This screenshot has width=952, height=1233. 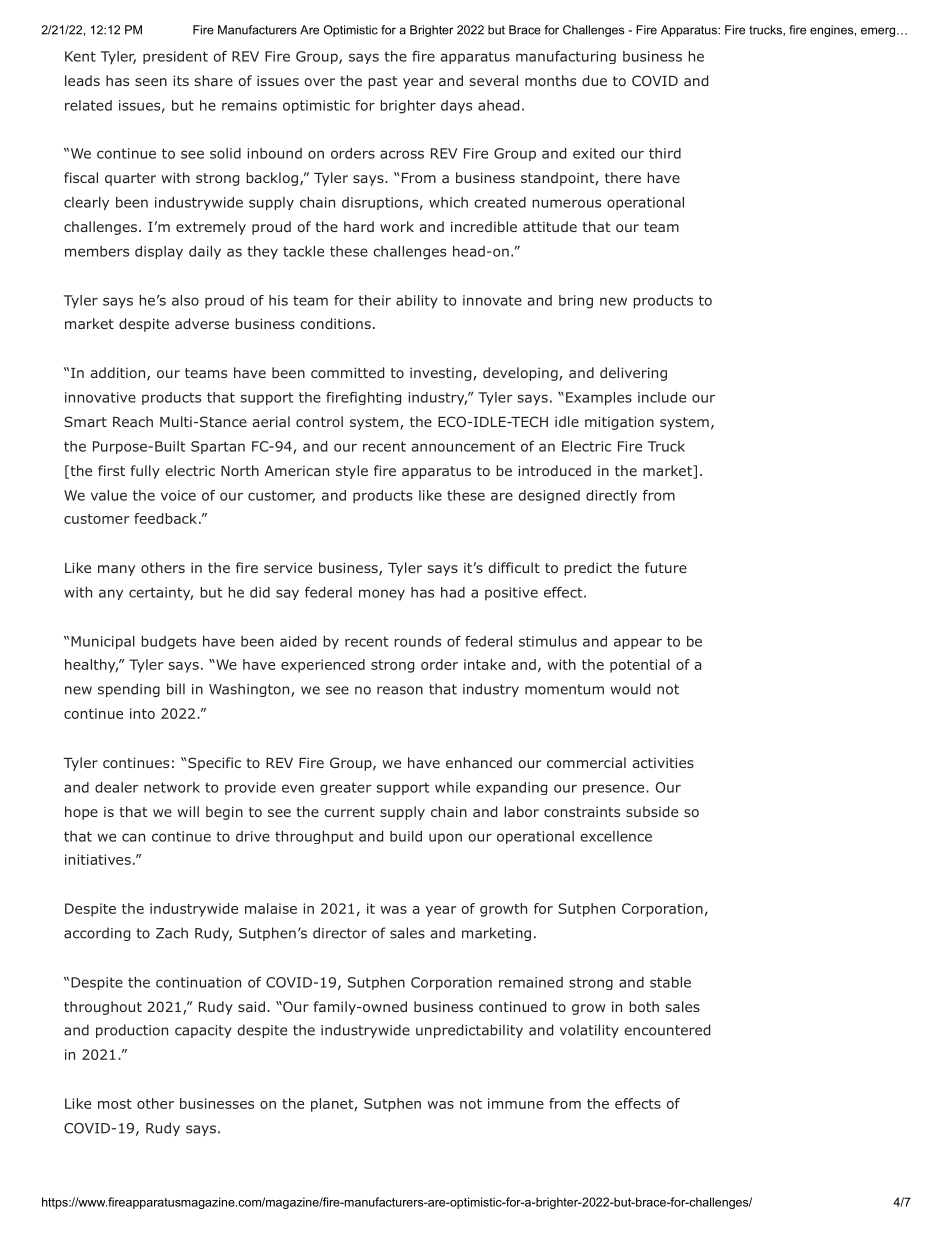 What do you see at coordinates (516, 1103) in the screenshot?
I see `immune` at bounding box center [516, 1103].
